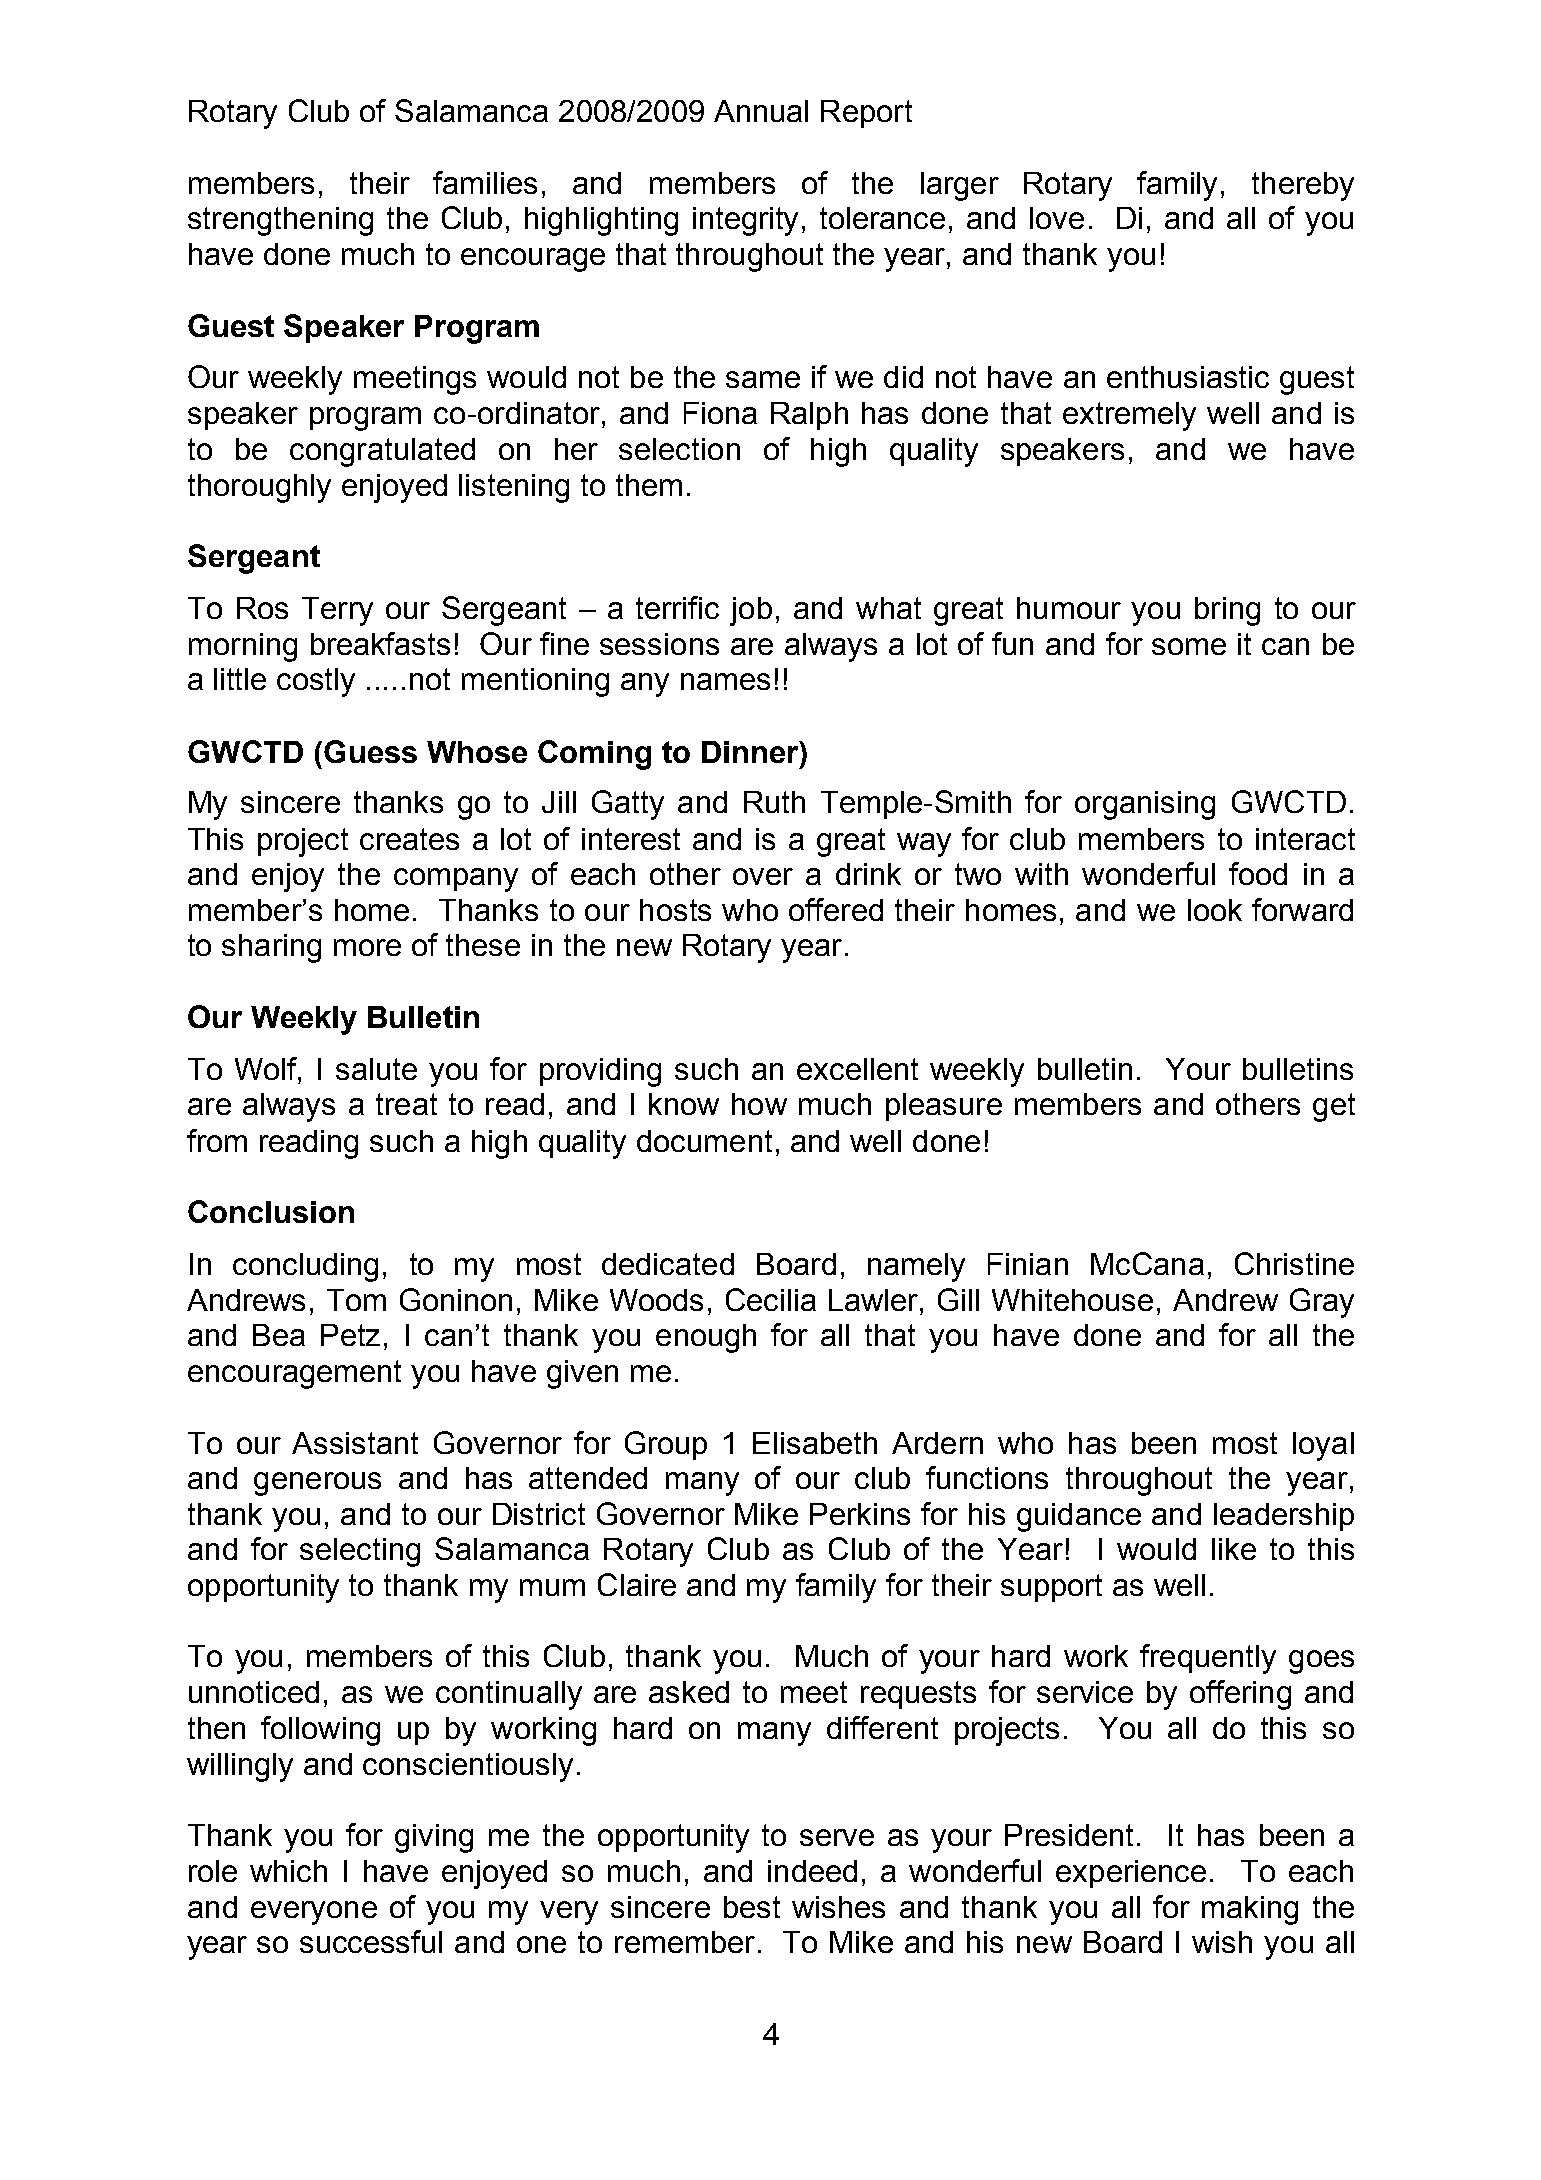  I want to click on making, so click(1250, 1910).
